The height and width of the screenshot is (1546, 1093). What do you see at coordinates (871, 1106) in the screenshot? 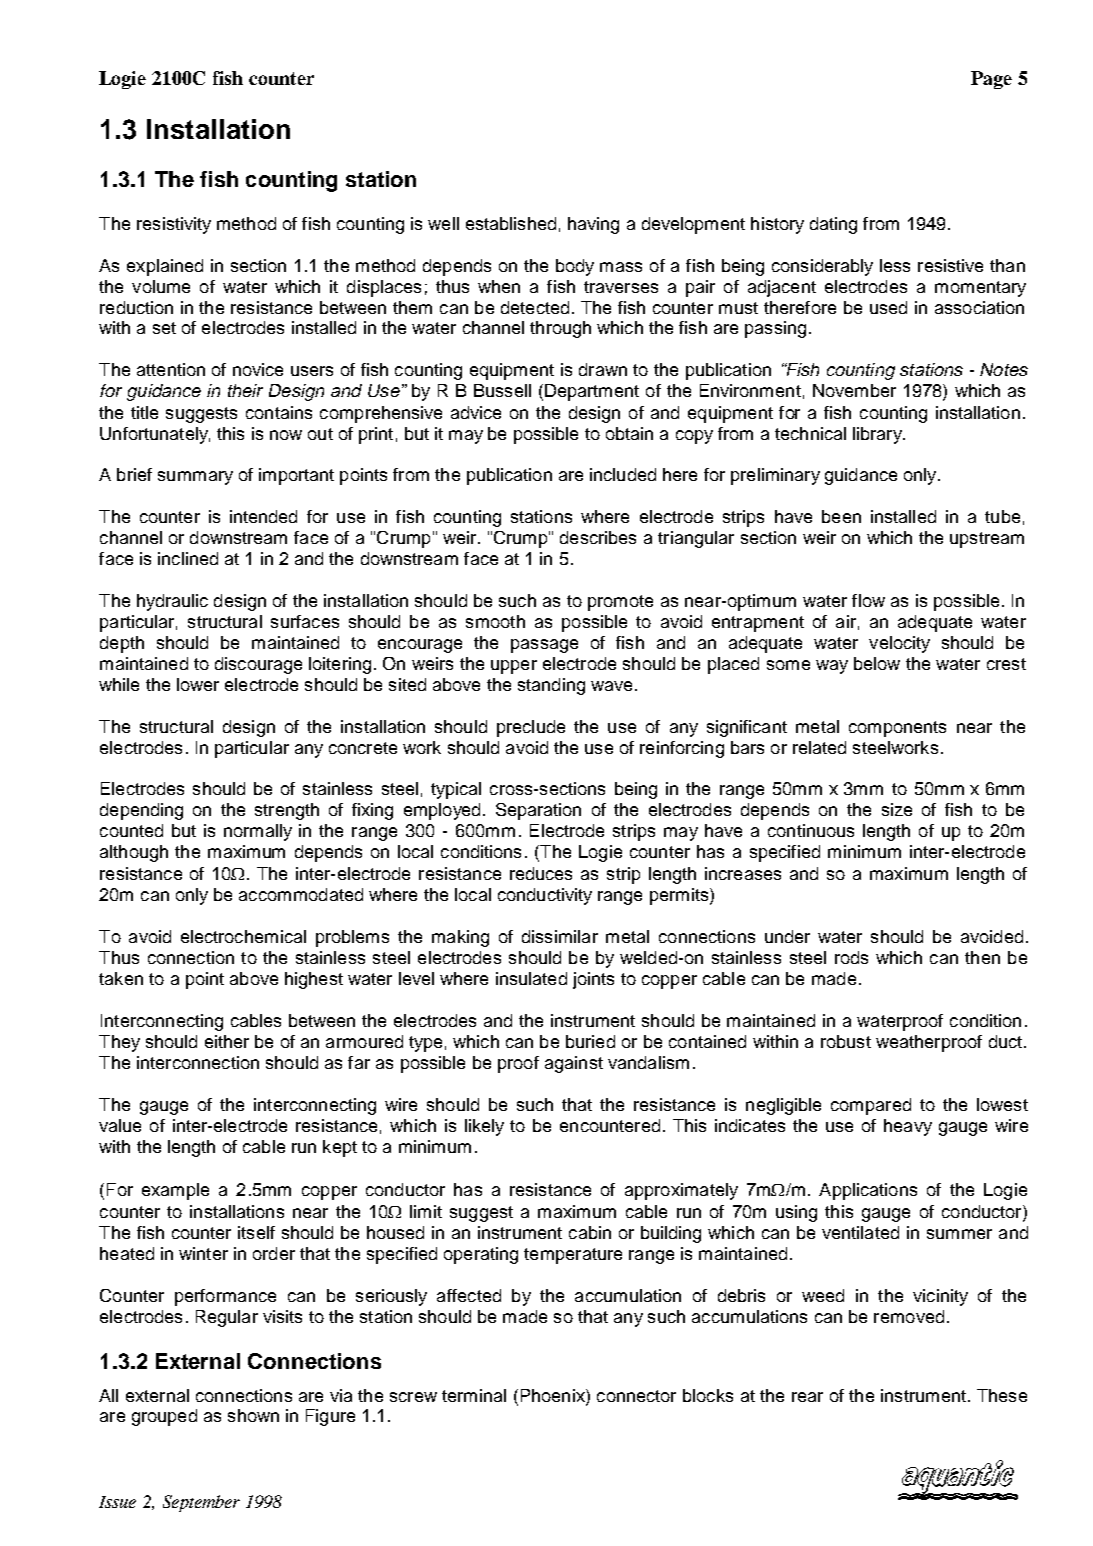
I see `compared` at bounding box center [871, 1106].
